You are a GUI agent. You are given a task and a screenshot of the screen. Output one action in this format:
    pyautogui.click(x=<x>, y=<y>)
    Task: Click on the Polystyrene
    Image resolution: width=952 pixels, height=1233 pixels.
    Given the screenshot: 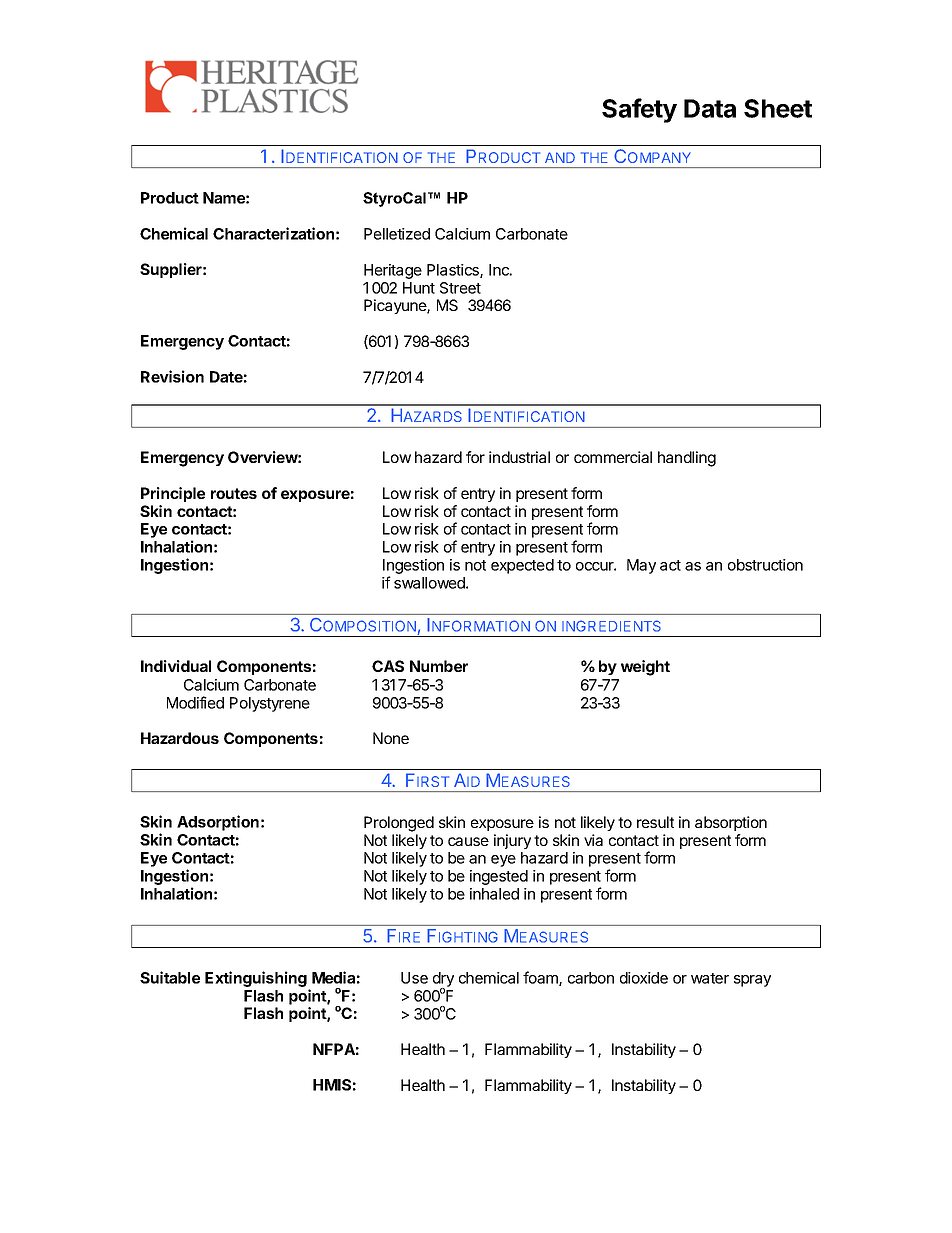 What is the action you would take?
    pyautogui.click(x=270, y=704)
